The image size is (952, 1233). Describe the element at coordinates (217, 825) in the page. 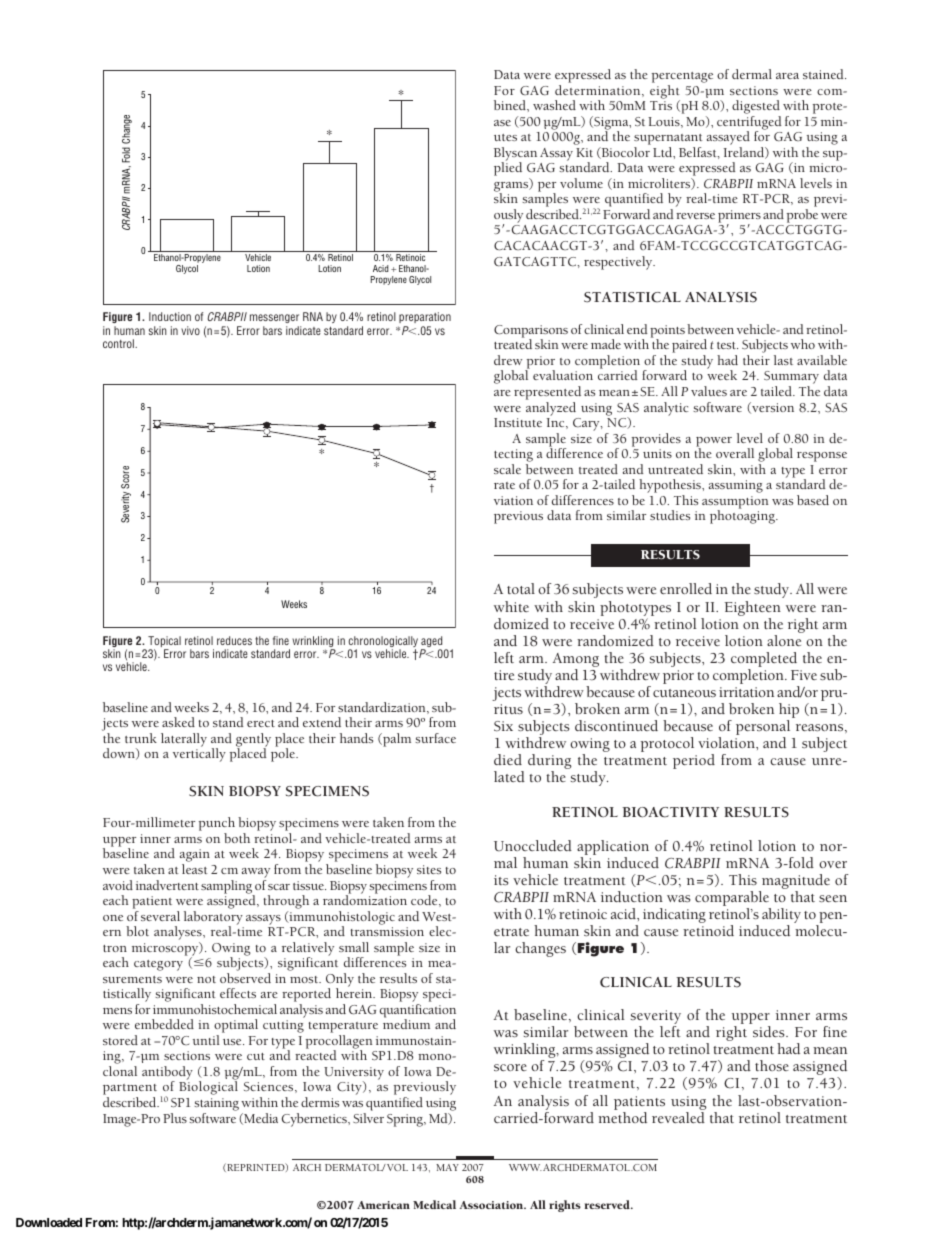

I see `punch` at that location.
